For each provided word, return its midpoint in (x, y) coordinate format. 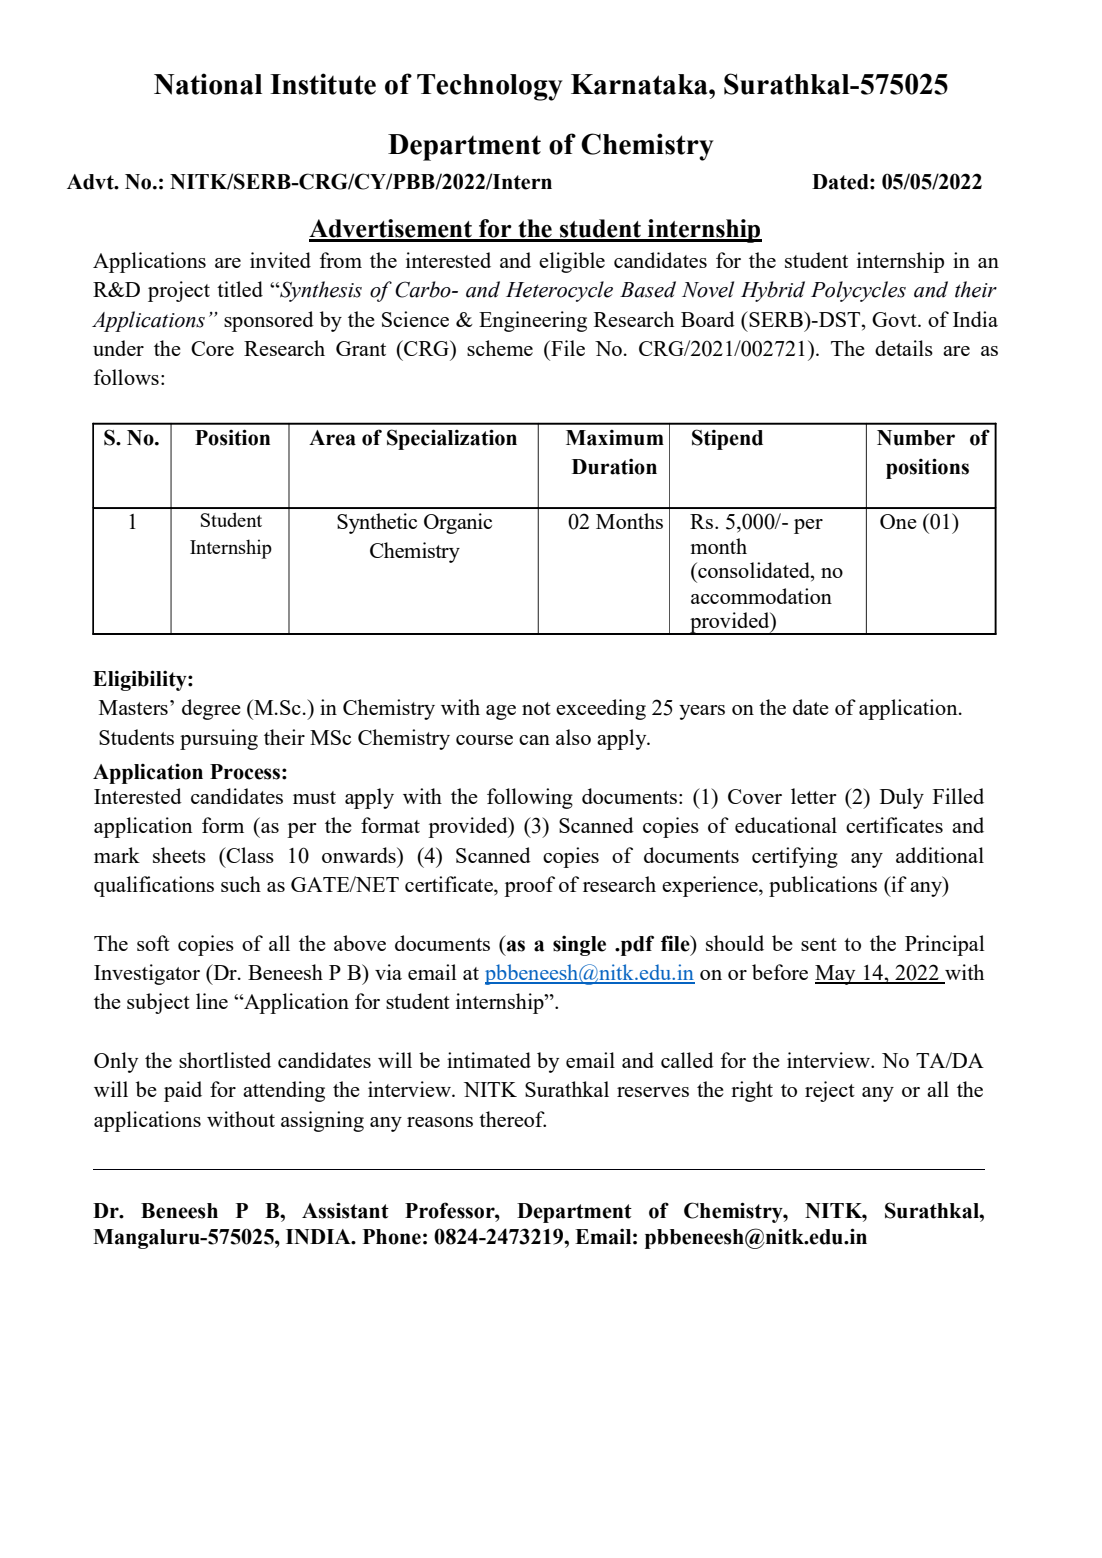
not (536, 708)
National (208, 84)
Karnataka (640, 84)
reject (830, 1091)
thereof (512, 1119)
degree (211, 709)
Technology (490, 87)
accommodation (761, 596)
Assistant (345, 1210)
